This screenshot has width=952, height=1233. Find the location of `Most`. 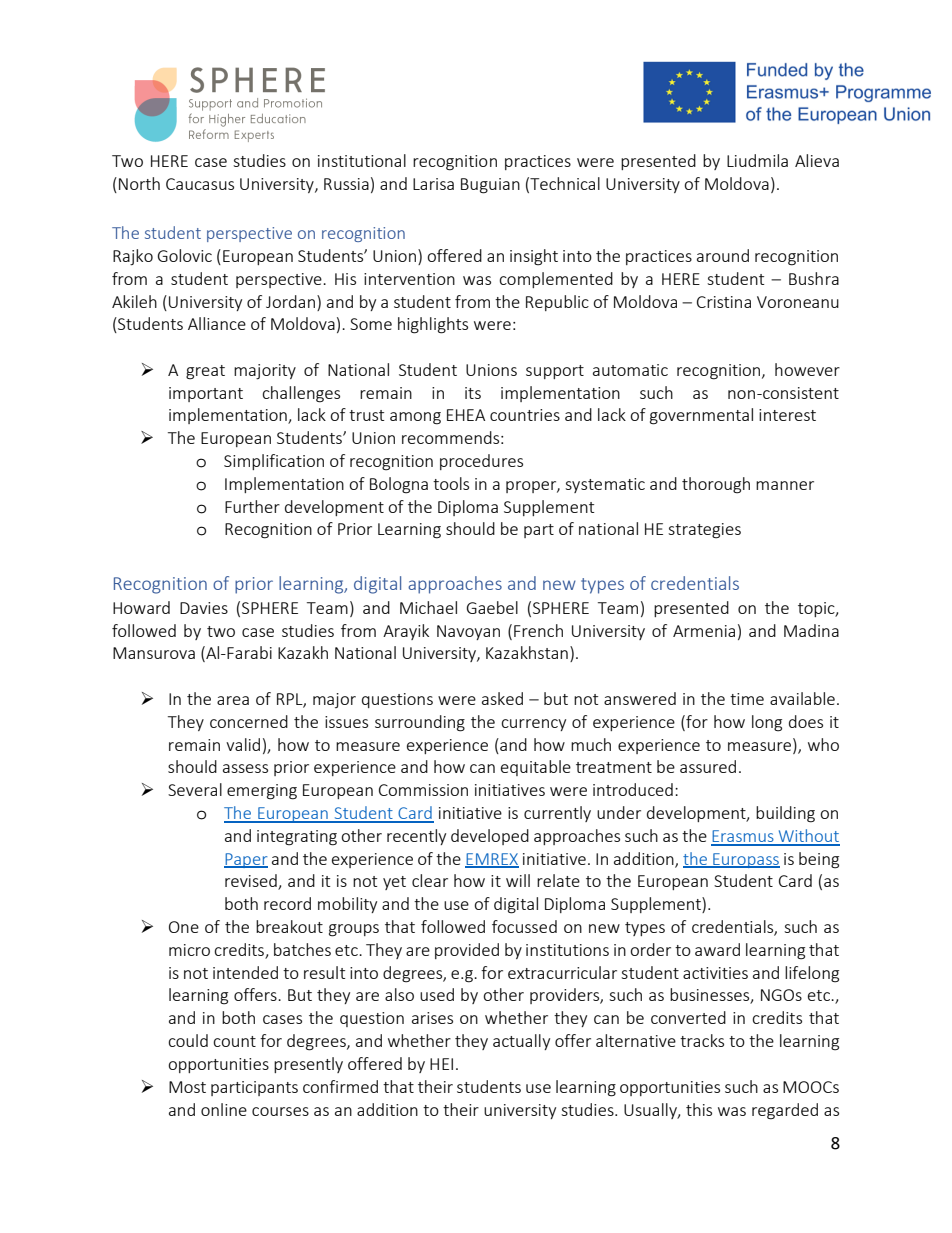

Most is located at coordinates (187, 1087).
